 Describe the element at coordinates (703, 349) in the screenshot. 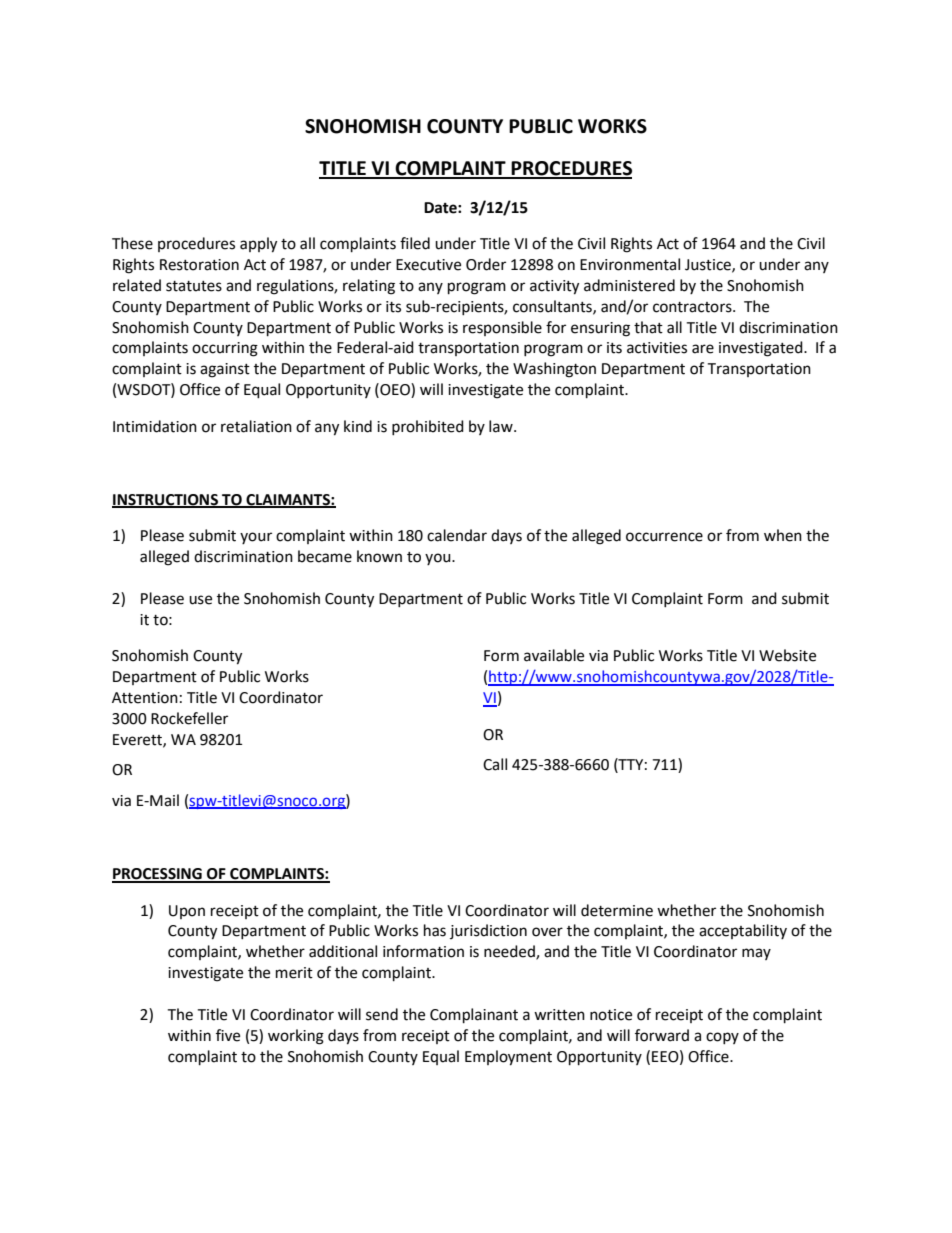

I see `are` at that location.
